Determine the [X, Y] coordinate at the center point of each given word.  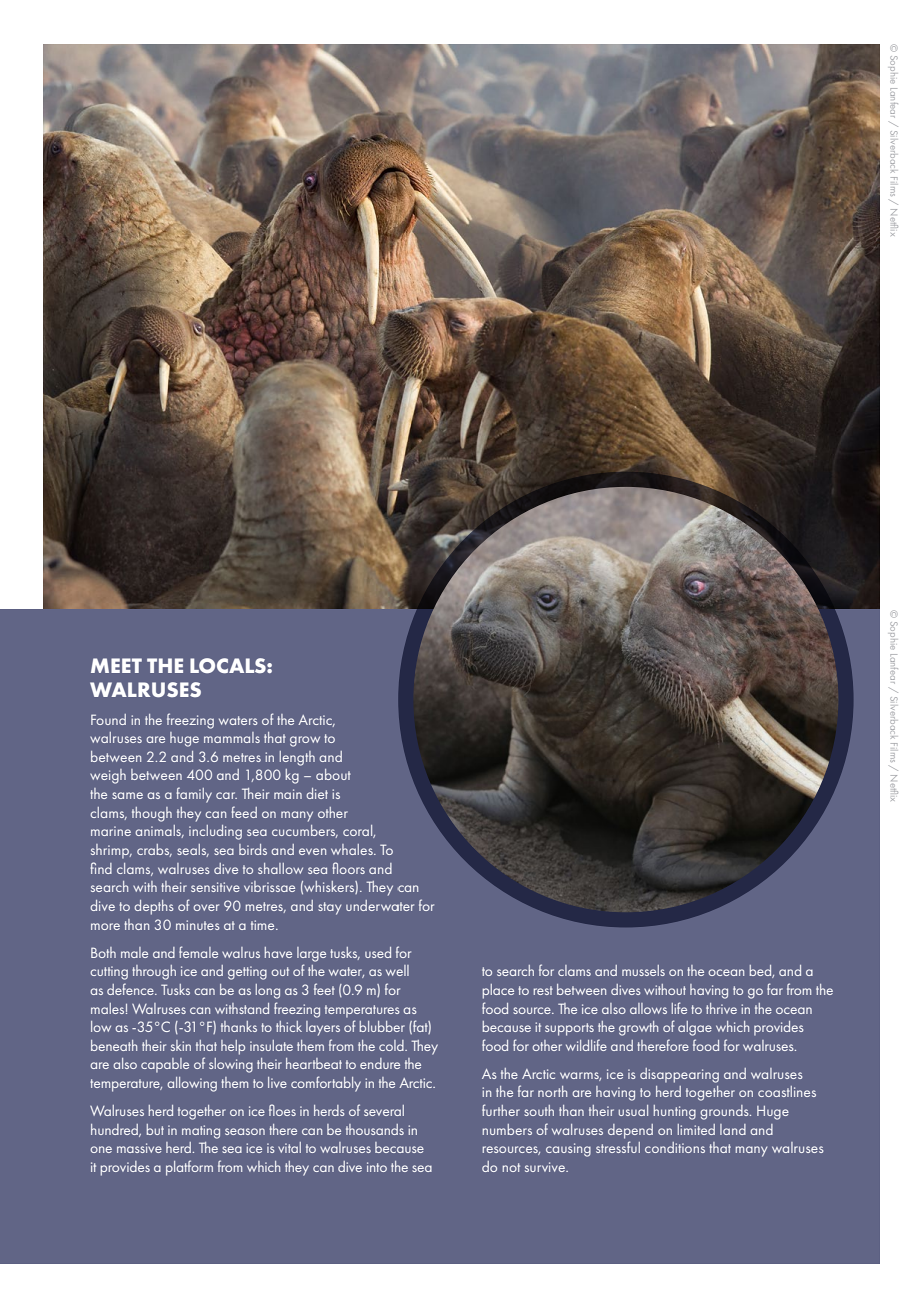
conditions [675, 1147]
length [297, 758]
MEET [116, 665]
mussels [643, 970]
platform [189, 1168]
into [377, 1167]
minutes [198, 925]
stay [329, 908]
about [333, 774]
